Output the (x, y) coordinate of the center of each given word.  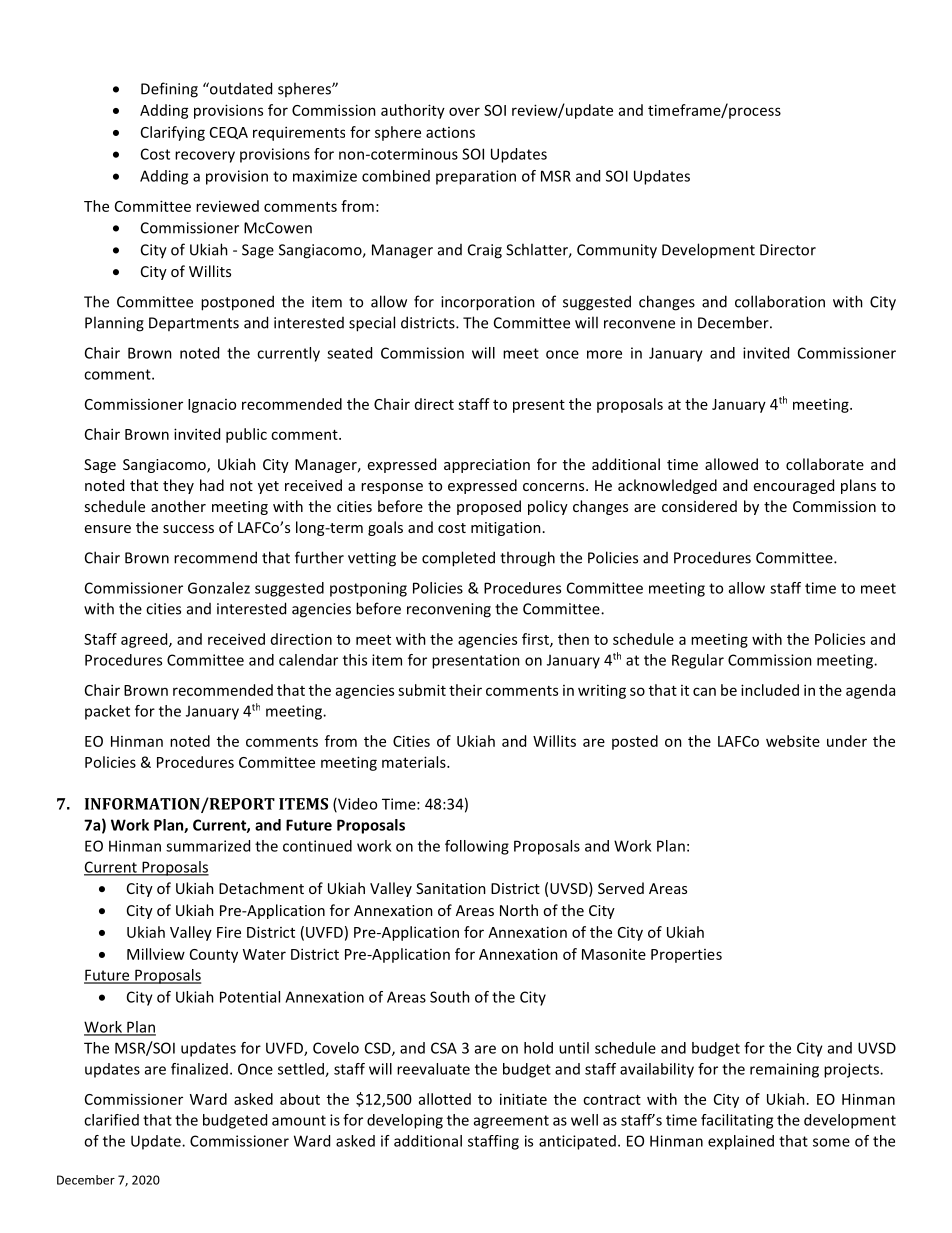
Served (621, 888)
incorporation (488, 303)
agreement (511, 1122)
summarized (208, 846)
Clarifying (173, 133)
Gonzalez (219, 588)
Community (617, 251)
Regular (698, 661)
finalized (199, 1069)
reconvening (449, 610)
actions (450, 132)
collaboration (780, 301)
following (477, 847)
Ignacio (212, 406)
